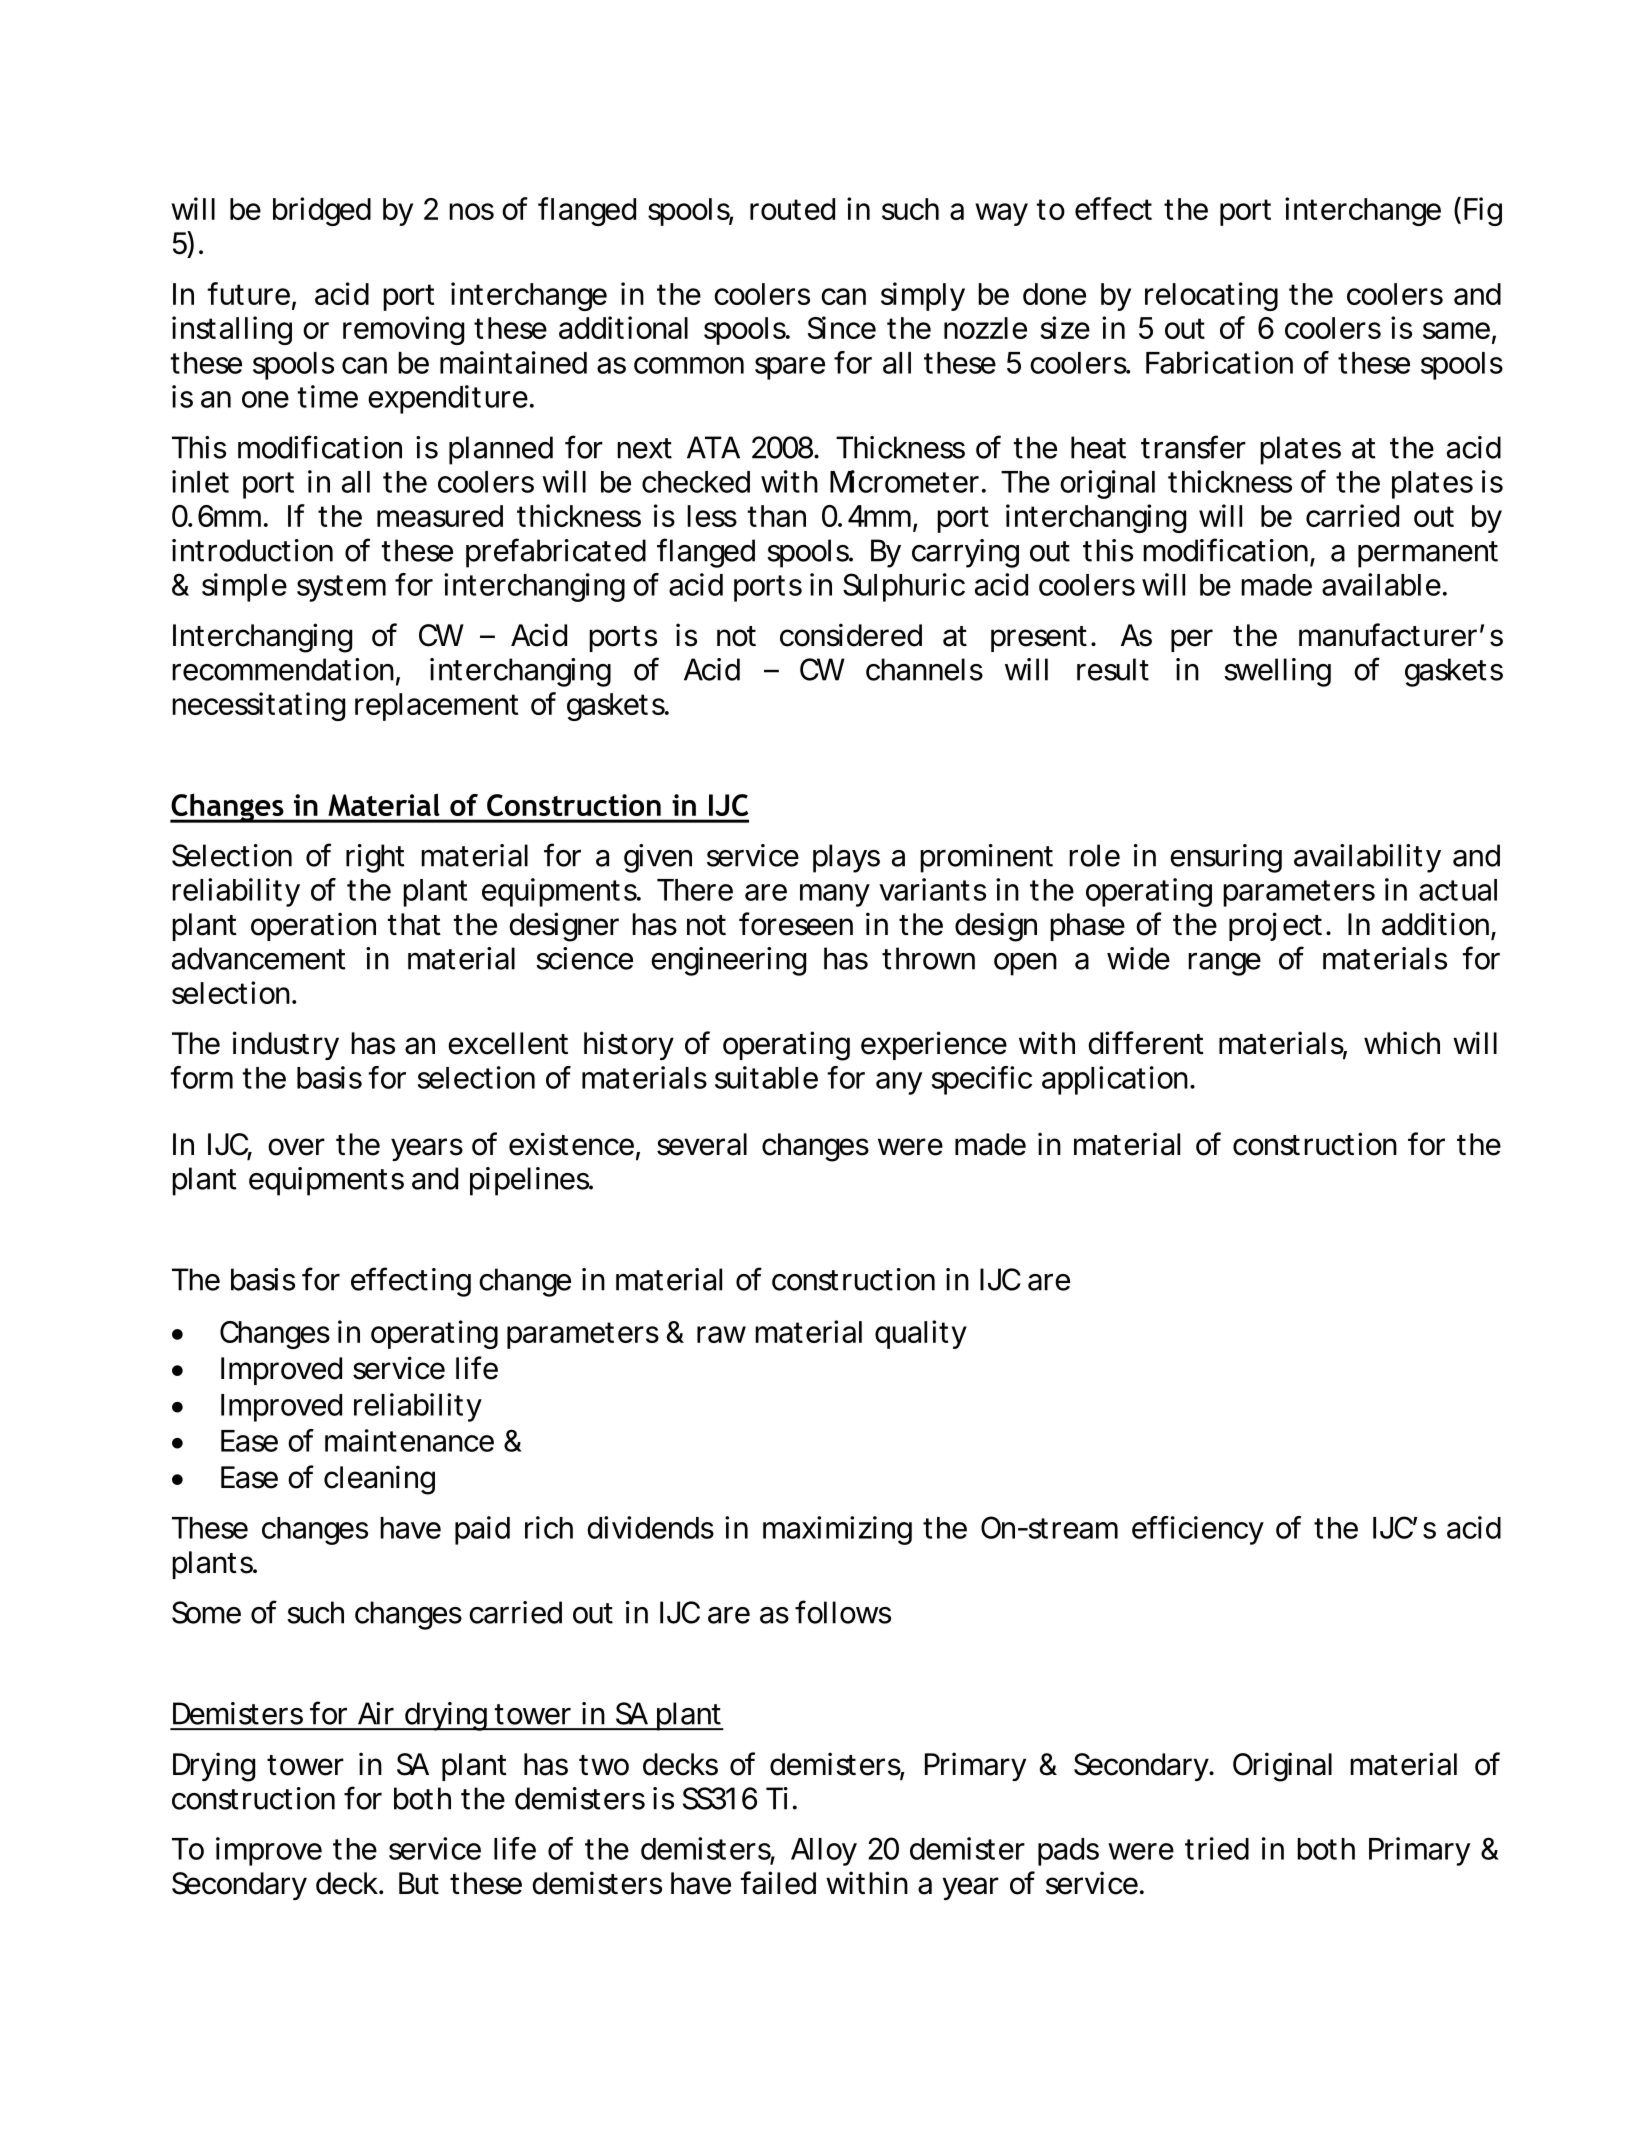 Image resolution: width=1646 pixels, height=2130 pixels. Describe the element at coordinates (419, 1883) in the page. I see `But` at that location.
